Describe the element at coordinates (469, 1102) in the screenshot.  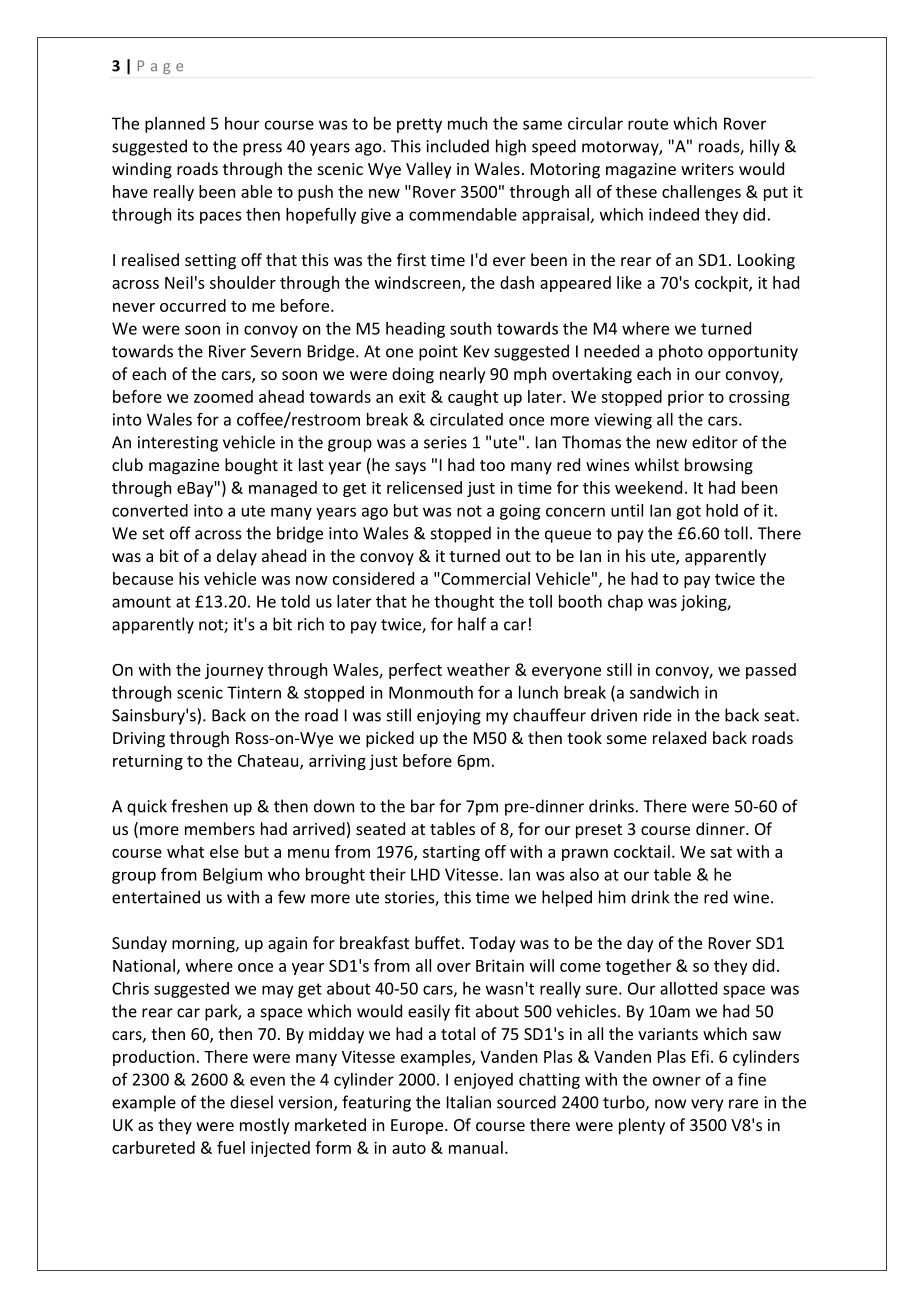
I see `Italian` at that location.
